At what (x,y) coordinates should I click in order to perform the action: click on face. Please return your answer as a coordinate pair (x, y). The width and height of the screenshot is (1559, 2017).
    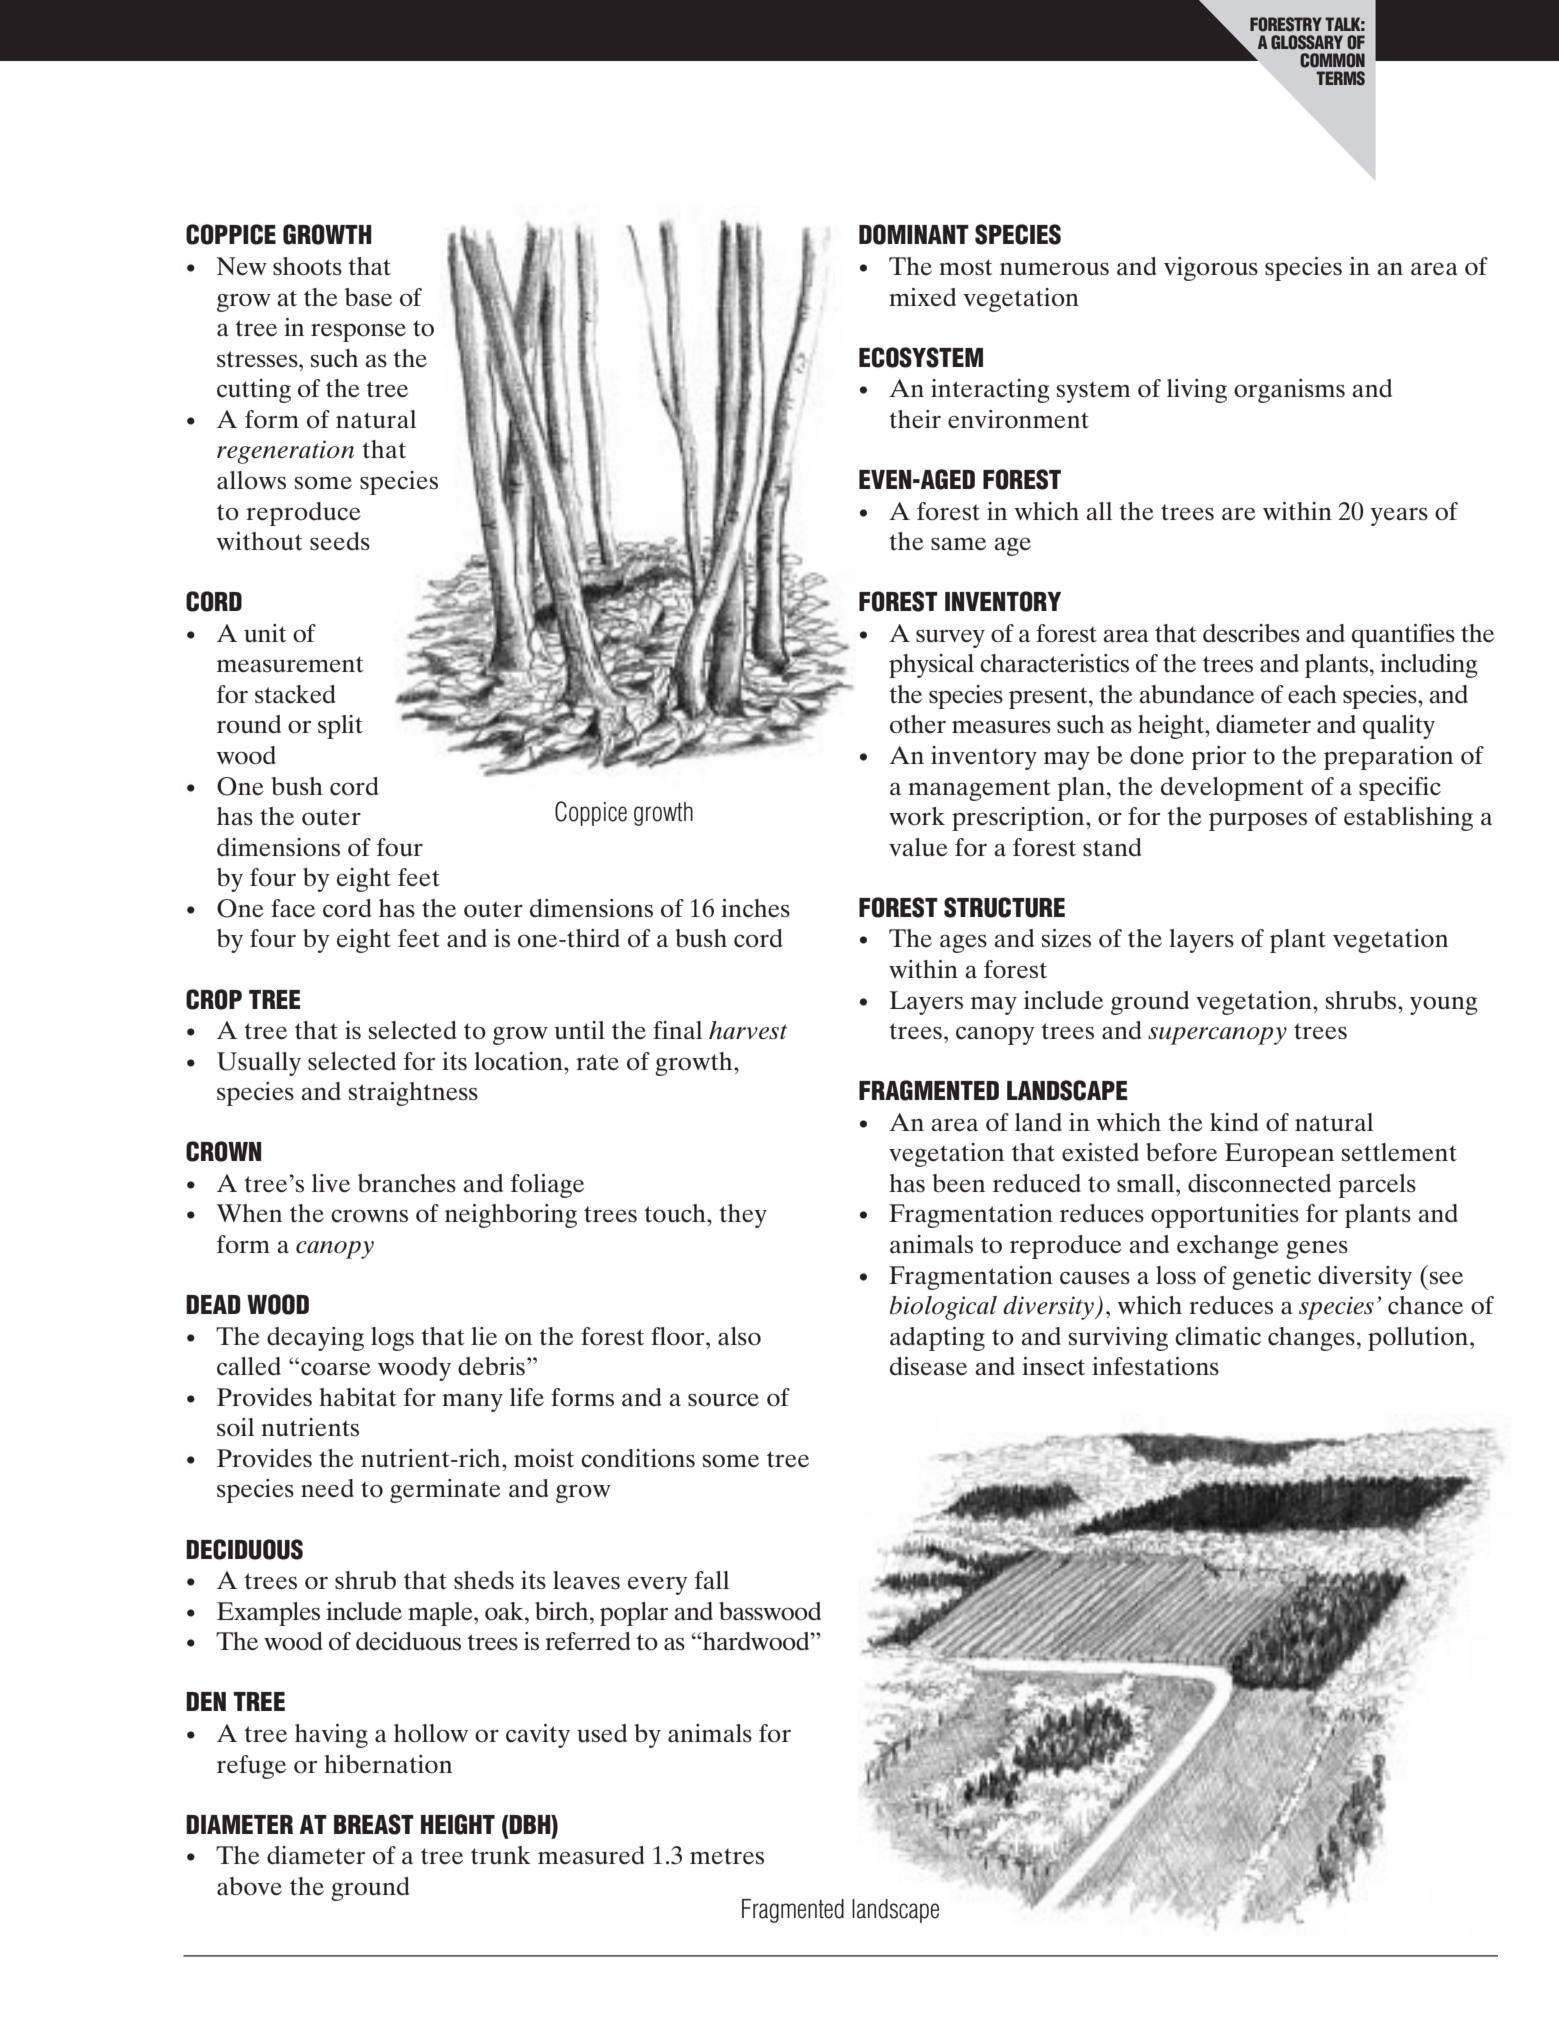
    Looking at the image, I should click on (293, 908).
